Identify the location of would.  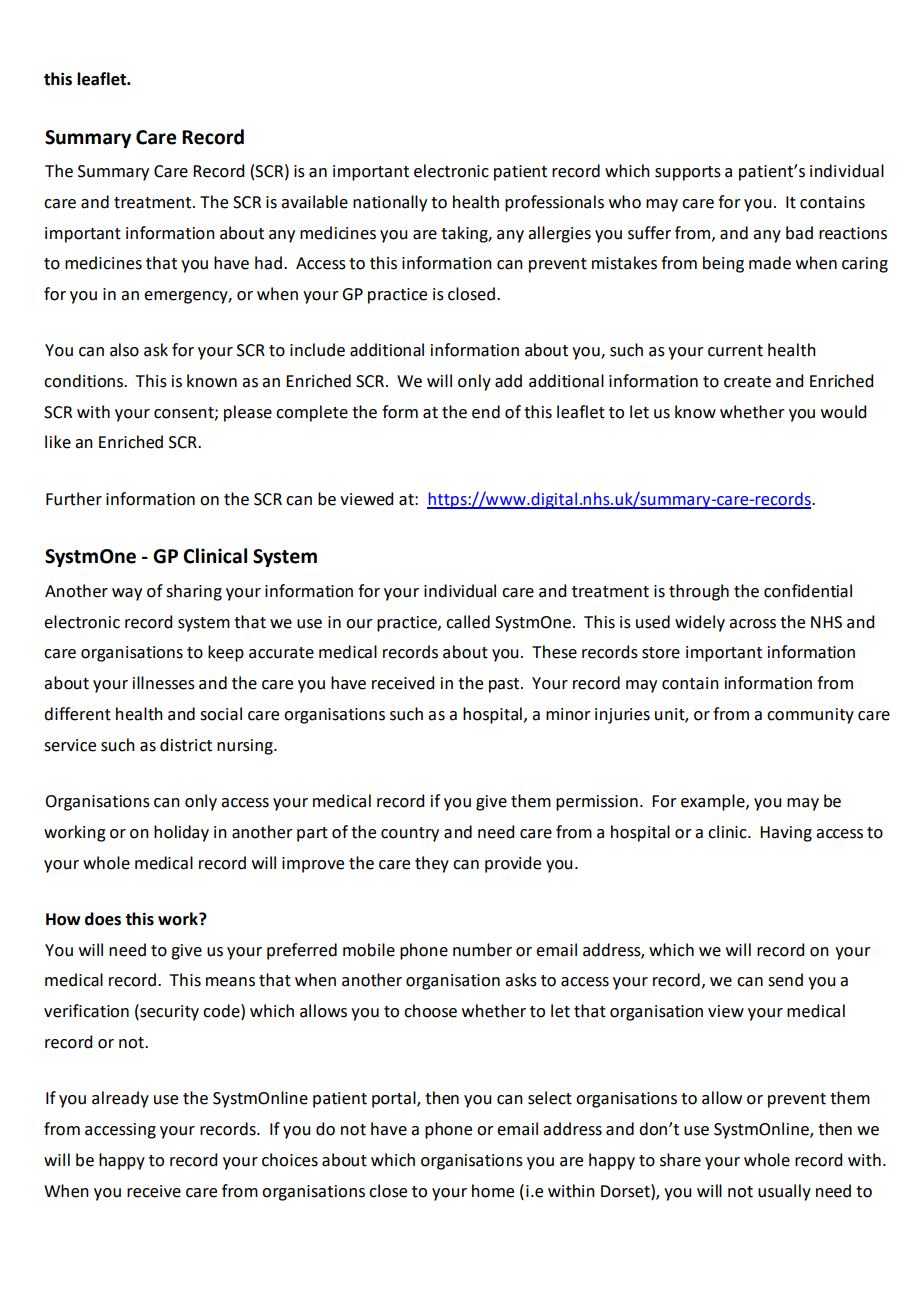
(843, 412).
